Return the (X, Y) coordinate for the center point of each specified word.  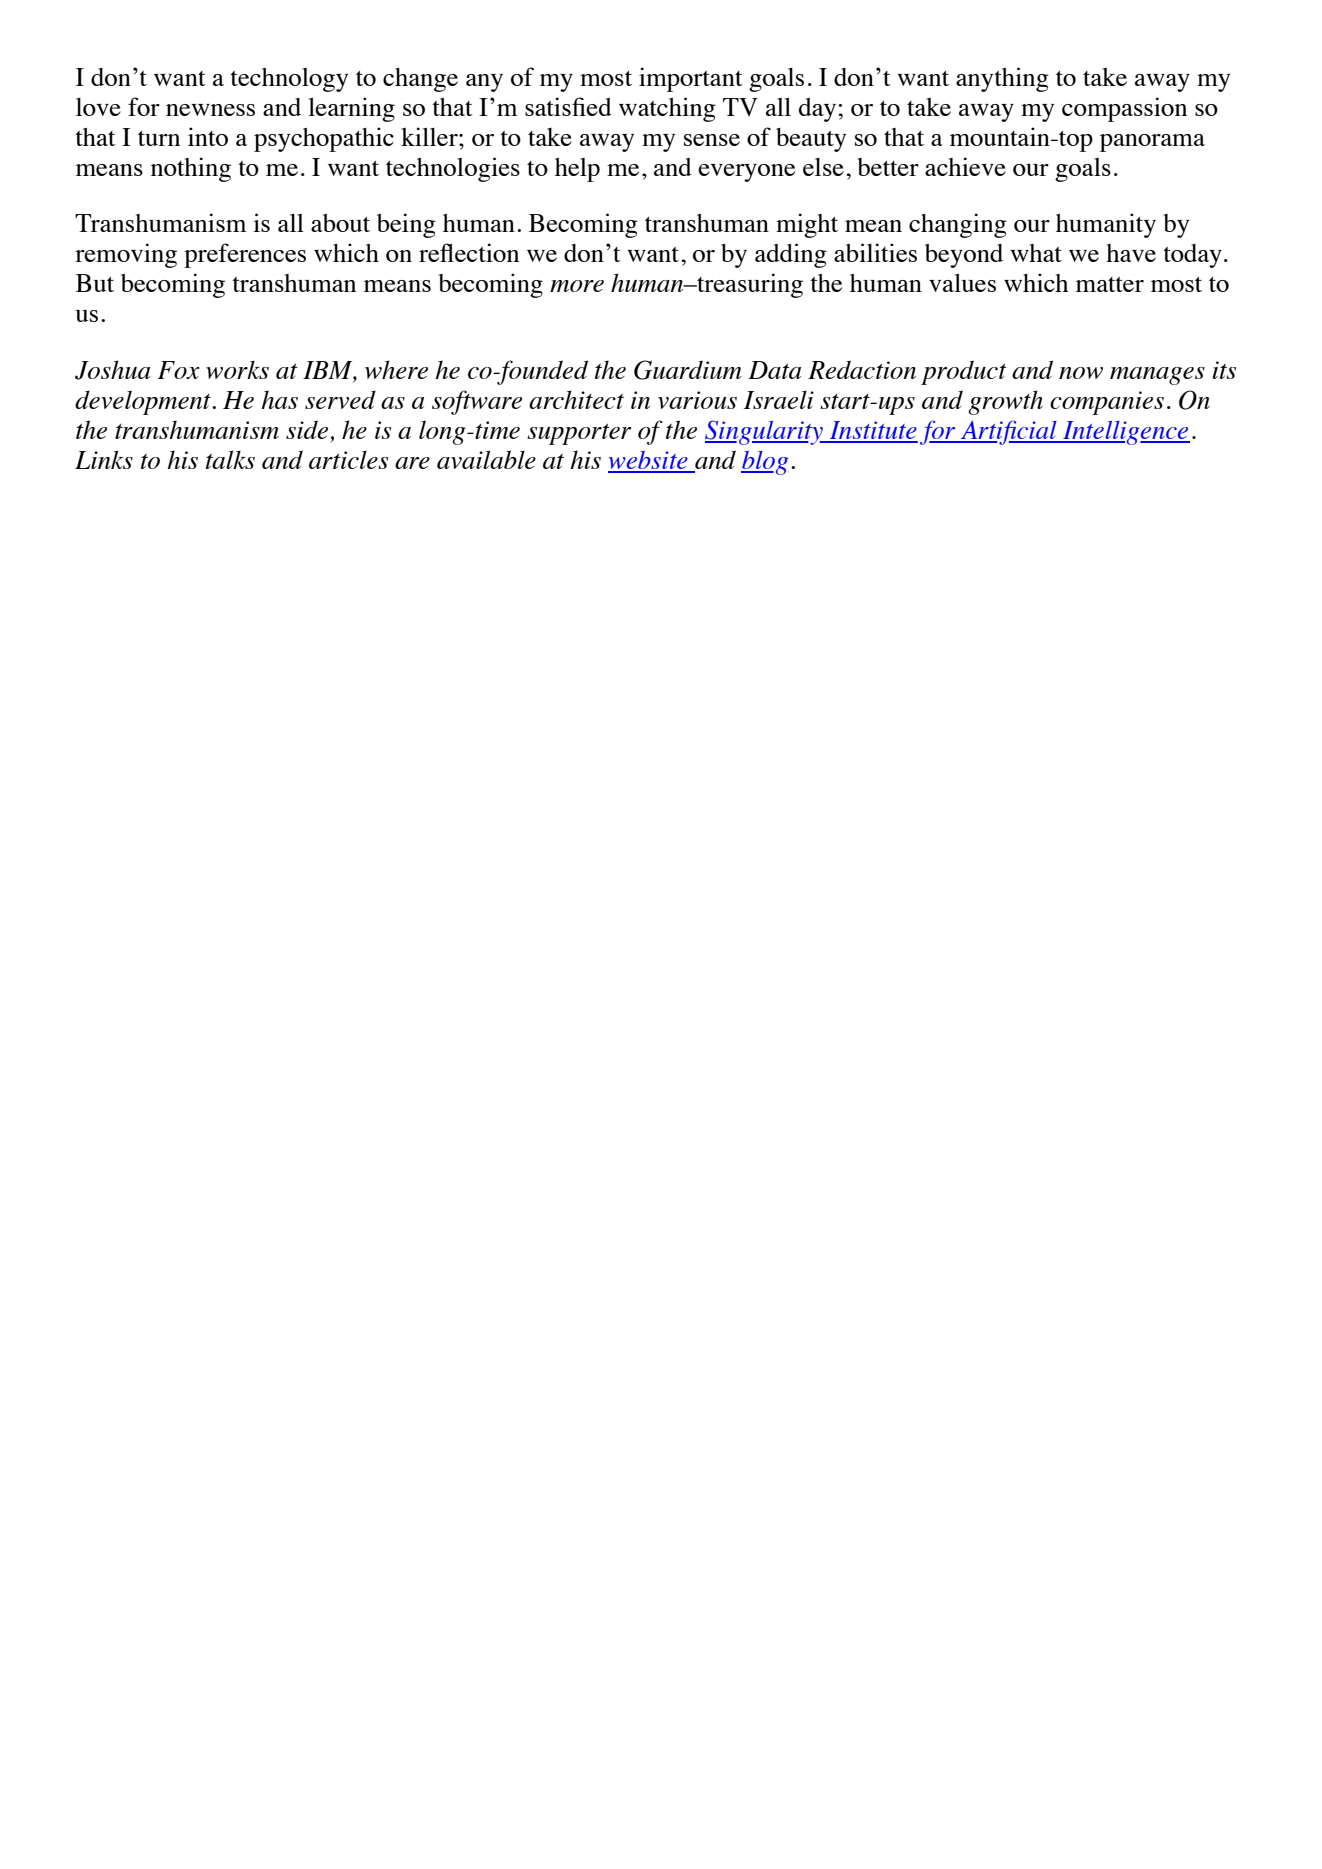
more (577, 286)
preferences (245, 255)
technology (289, 80)
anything (1002, 79)
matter (1110, 284)
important (691, 79)
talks (230, 459)
